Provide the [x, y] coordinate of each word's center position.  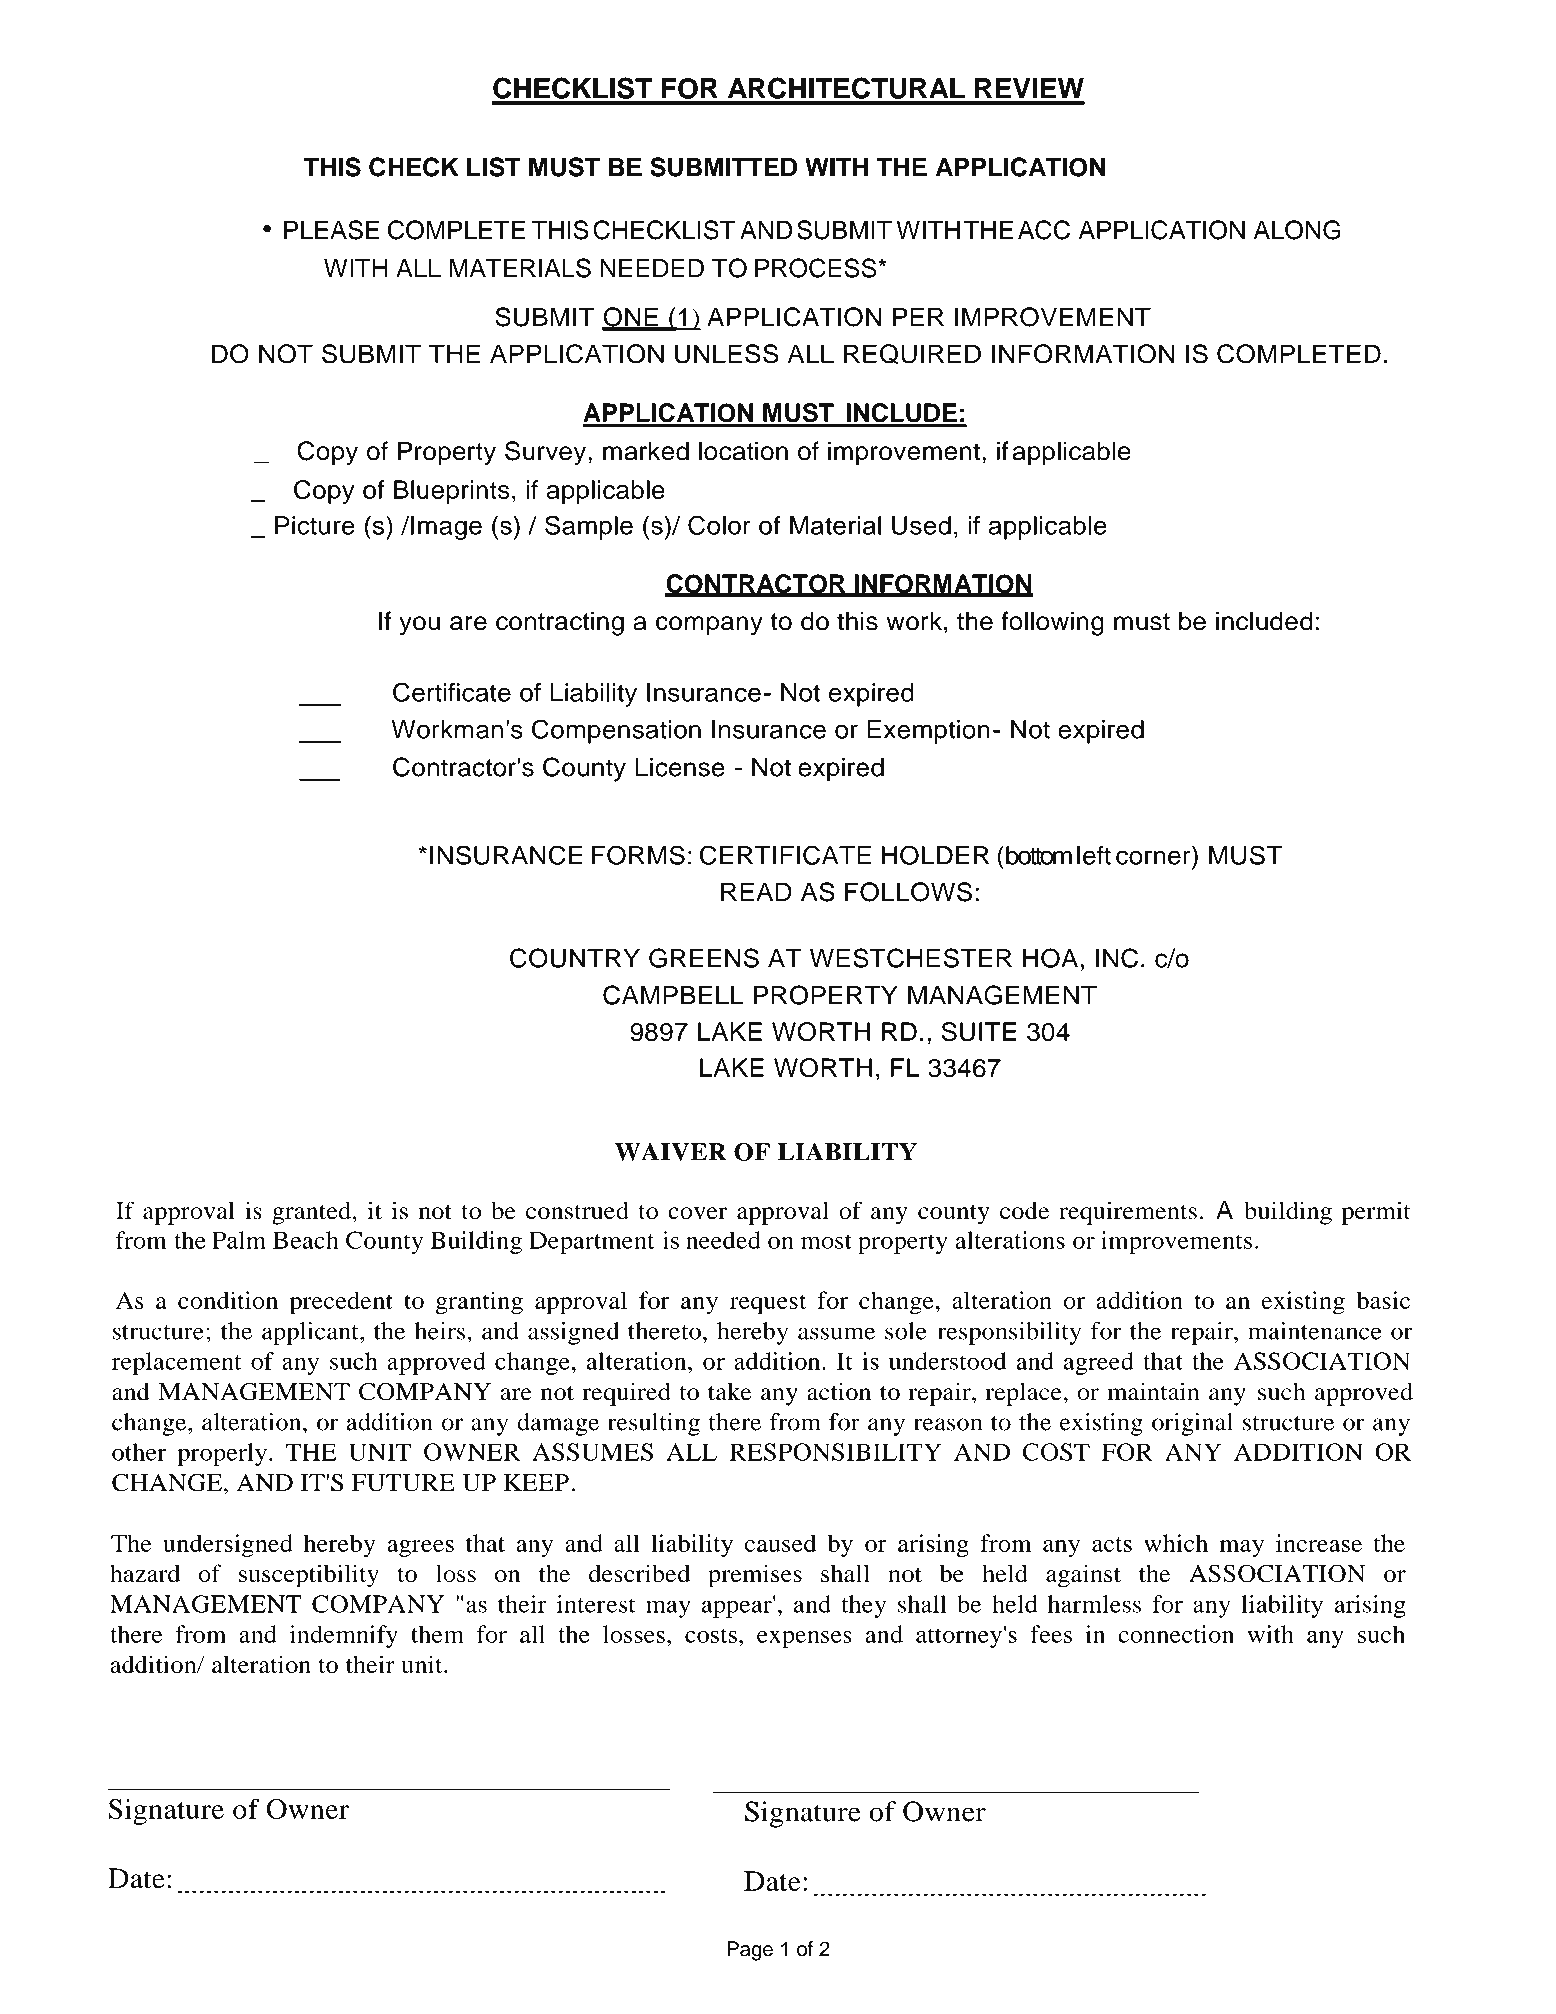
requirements [1128, 1213]
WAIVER [671, 1152]
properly [222, 1454]
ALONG [1297, 230]
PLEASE [331, 230]
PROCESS [817, 268]
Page [750, 1951]
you [419, 626]
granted [313, 1213]
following [1052, 623]
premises [755, 1576]
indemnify [344, 1636]
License [680, 767]
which [1176, 1543]
